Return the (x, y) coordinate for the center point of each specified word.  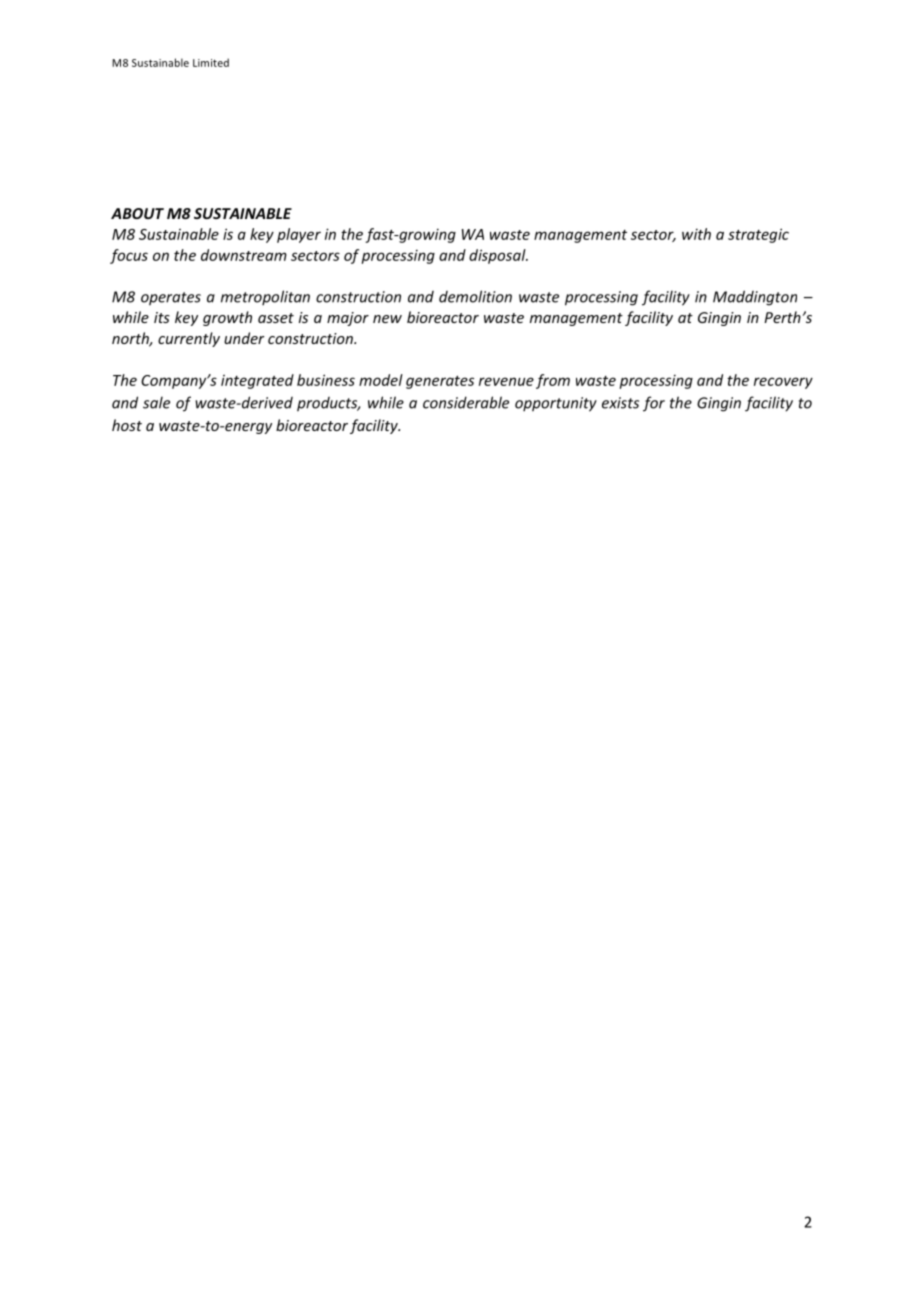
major (348, 319)
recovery (783, 383)
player (299, 235)
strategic (758, 235)
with (696, 234)
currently (189, 339)
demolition (475, 296)
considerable (466, 402)
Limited (211, 62)
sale (156, 402)
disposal (498, 256)
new (387, 319)
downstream (244, 255)
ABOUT (137, 213)
